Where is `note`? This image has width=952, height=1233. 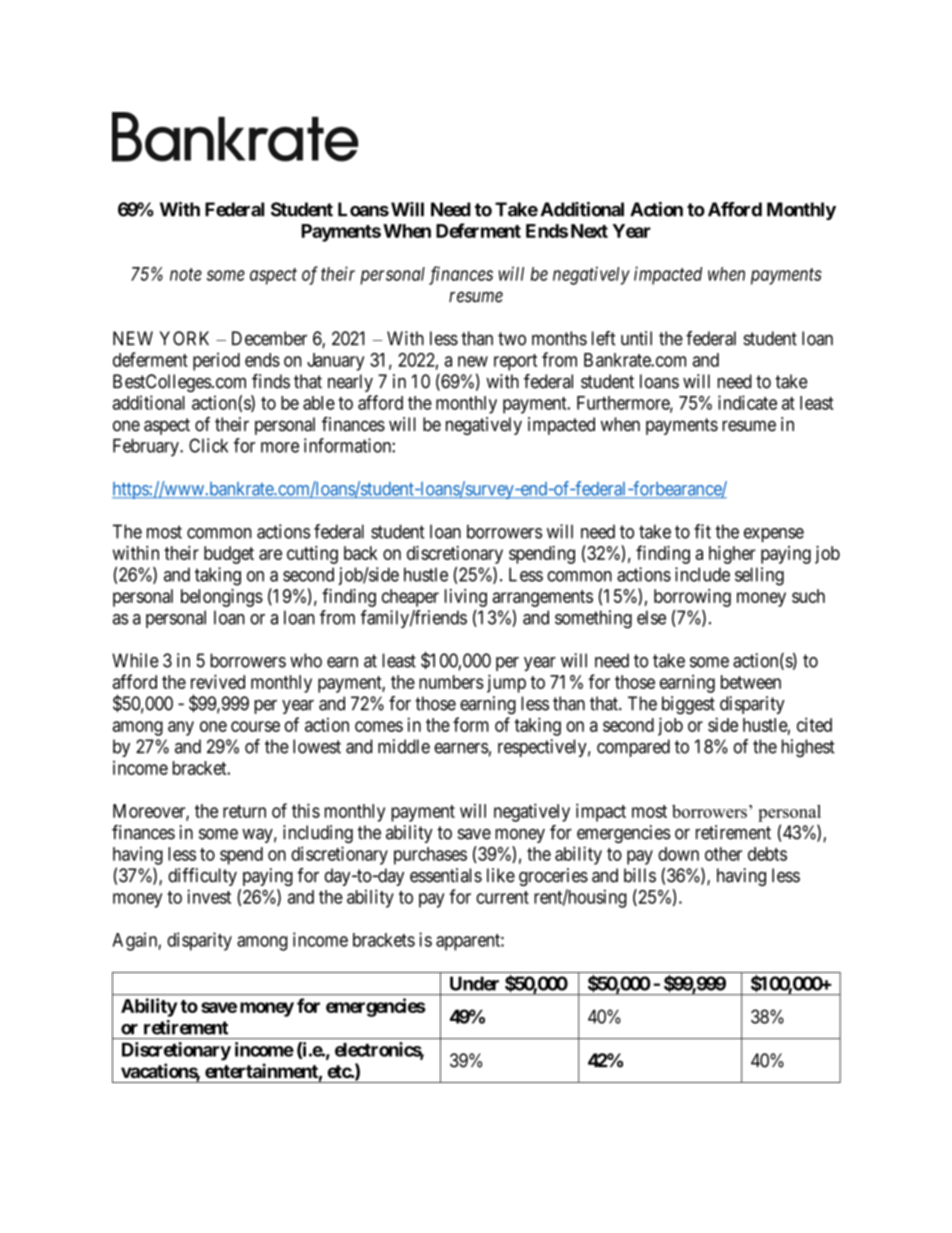 note is located at coordinates (186, 274).
